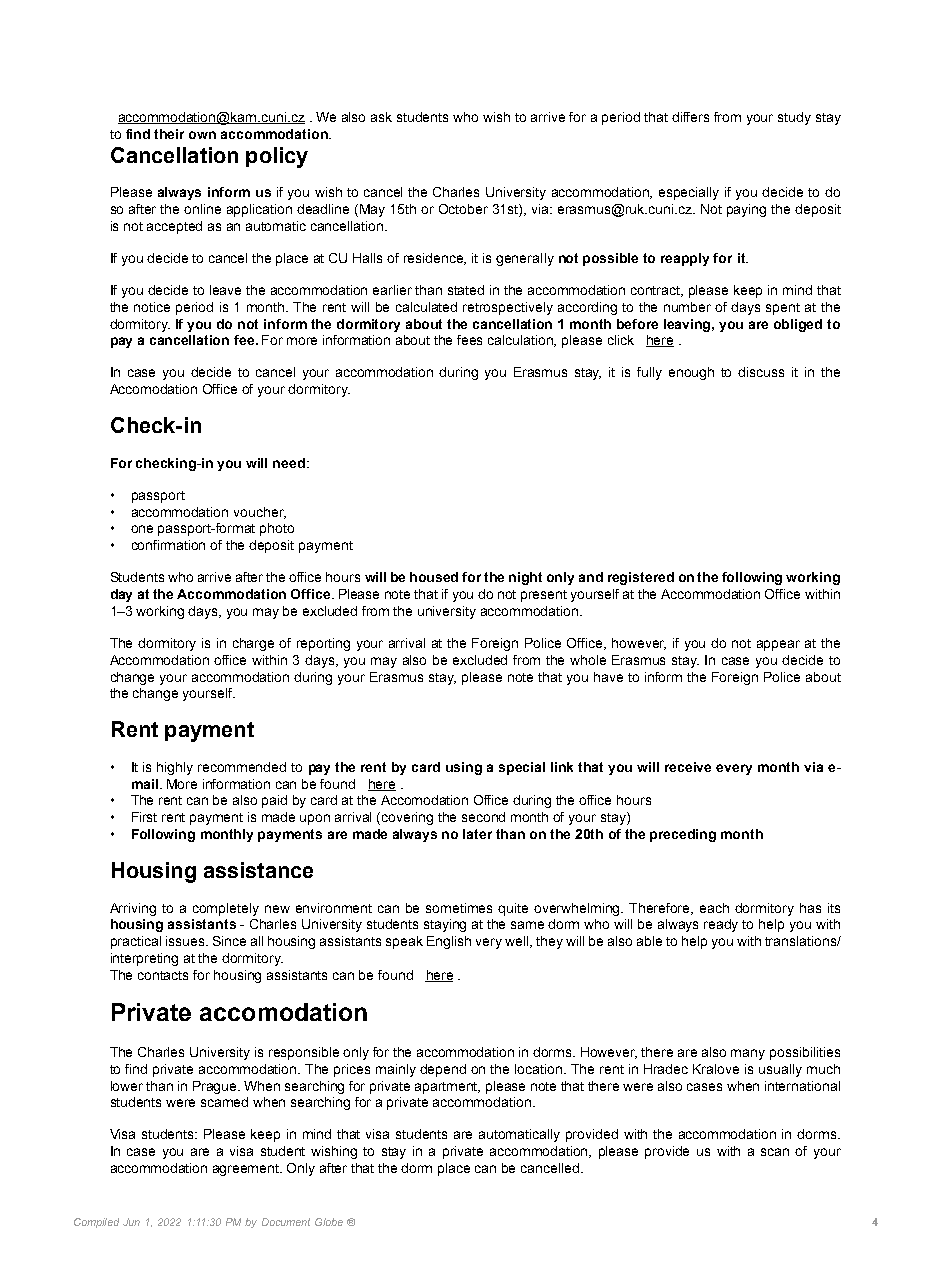 Image resolution: width=951 pixels, height=1288 pixels. Describe the element at coordinates (202, 135) in the document. I see `own` at that location.
